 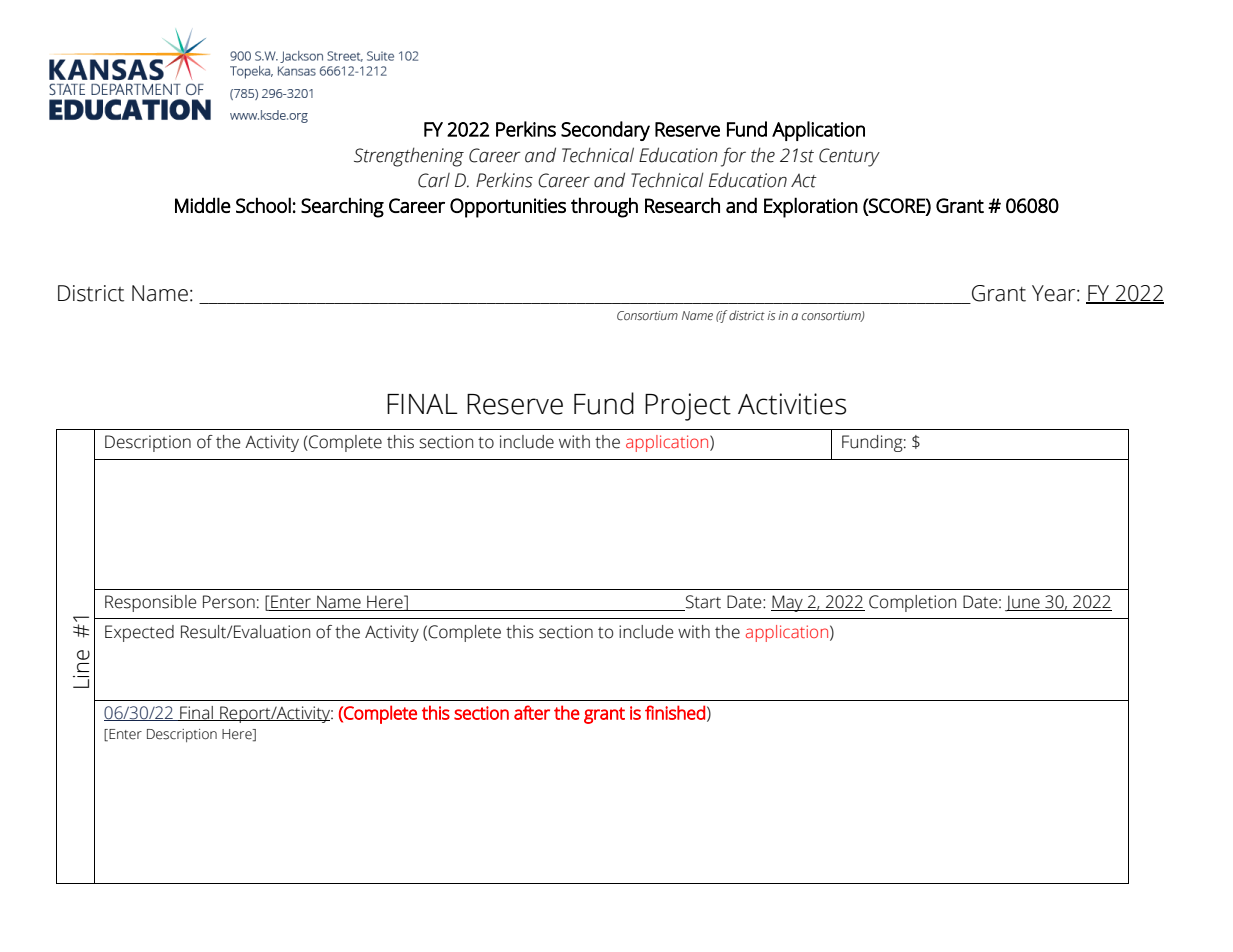 What do you see at coordinates (409, 157) in the screenshot?
I see `Strengthening` at bounding box center [409, 157].
